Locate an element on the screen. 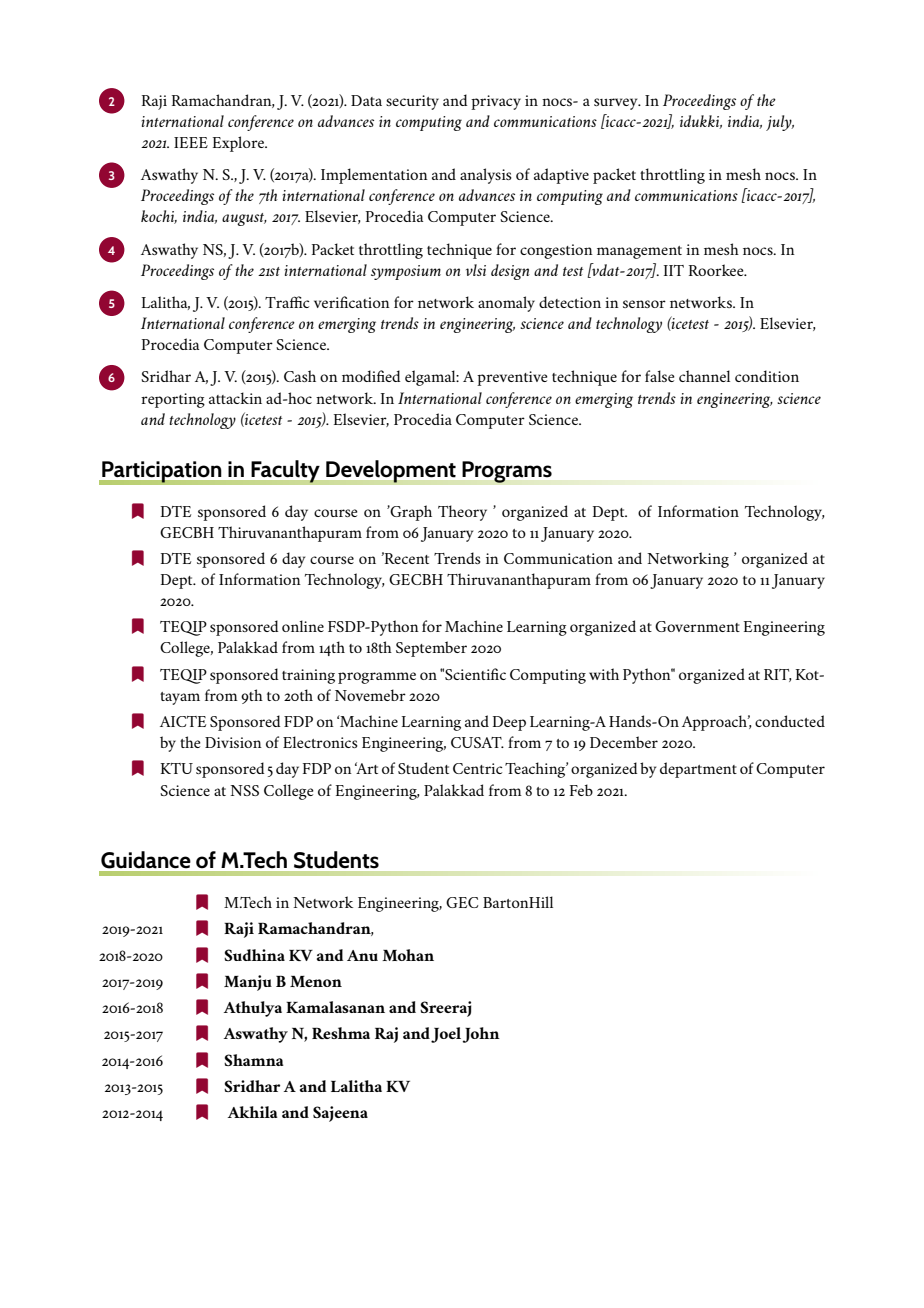 Image resolution: width=924 pixels, height=1308 pixels. online is located at coordinates (303, 626).
